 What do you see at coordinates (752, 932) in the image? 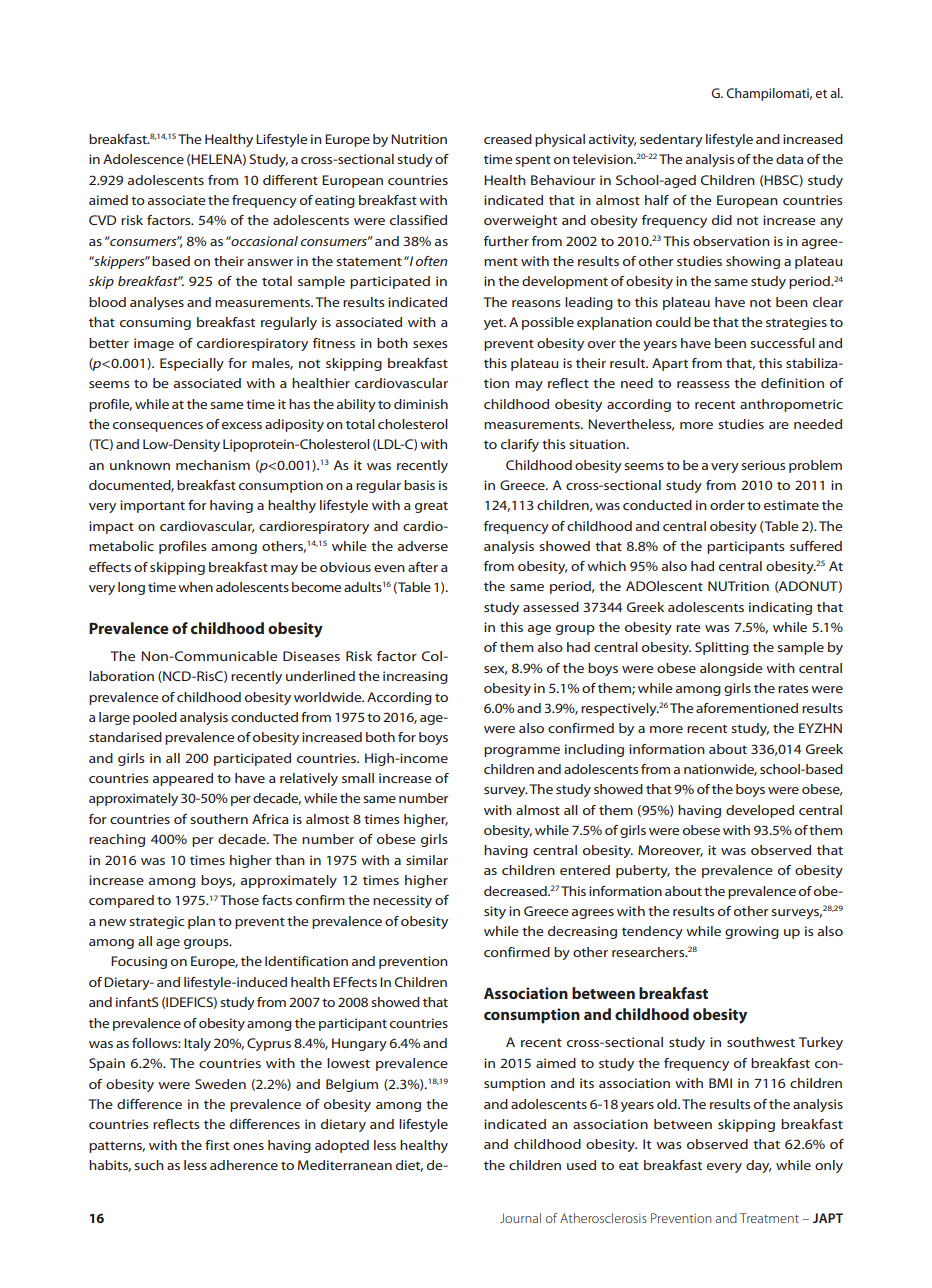
I see `growing` at bounding box center [752, 932].
